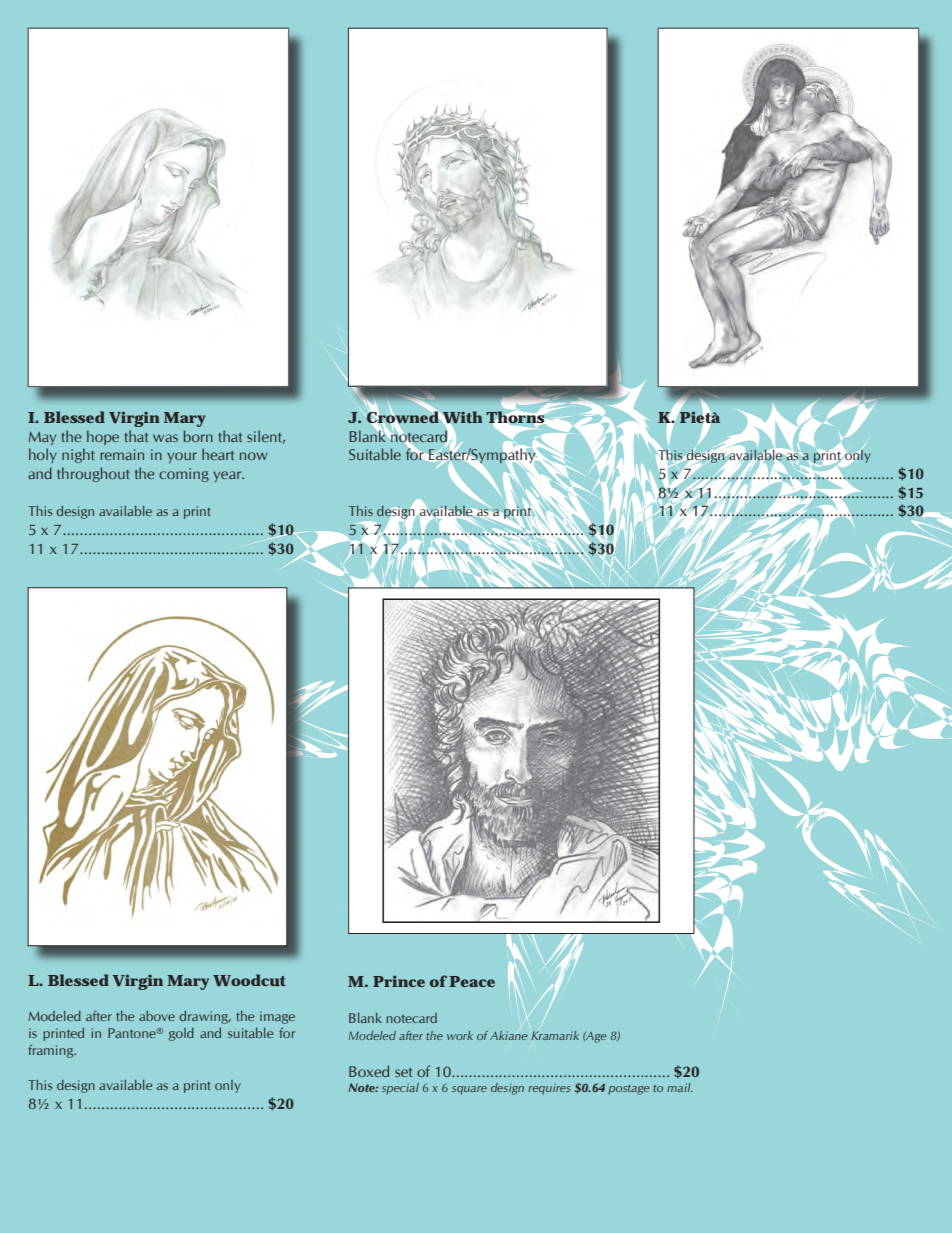  I want to click on postage, so click(628, 1090).
